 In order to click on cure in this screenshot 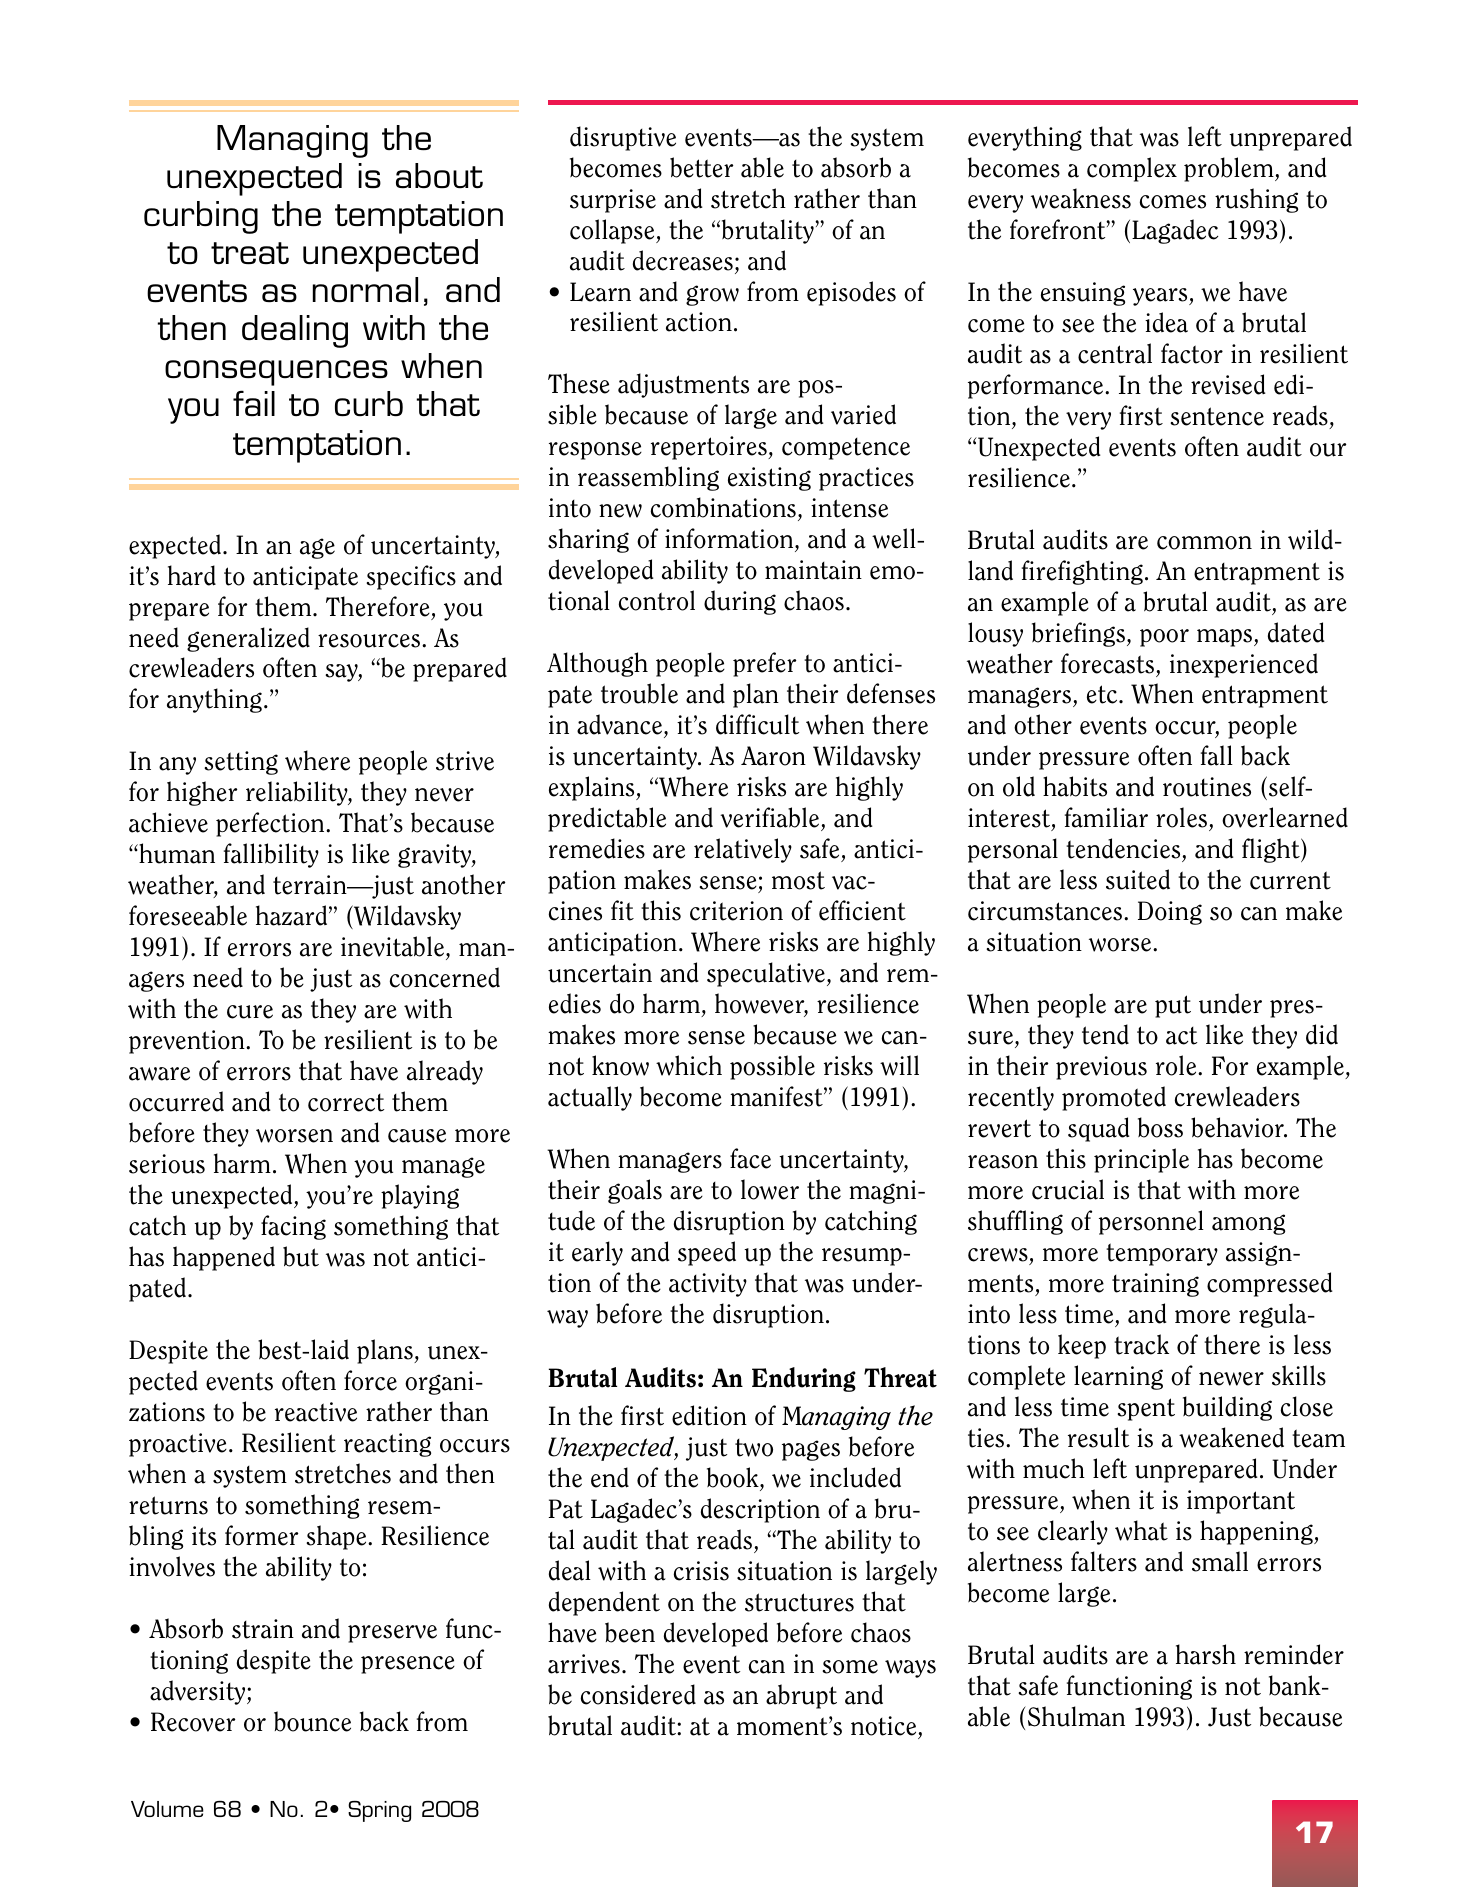, I will do `click(250, 1012)`.
